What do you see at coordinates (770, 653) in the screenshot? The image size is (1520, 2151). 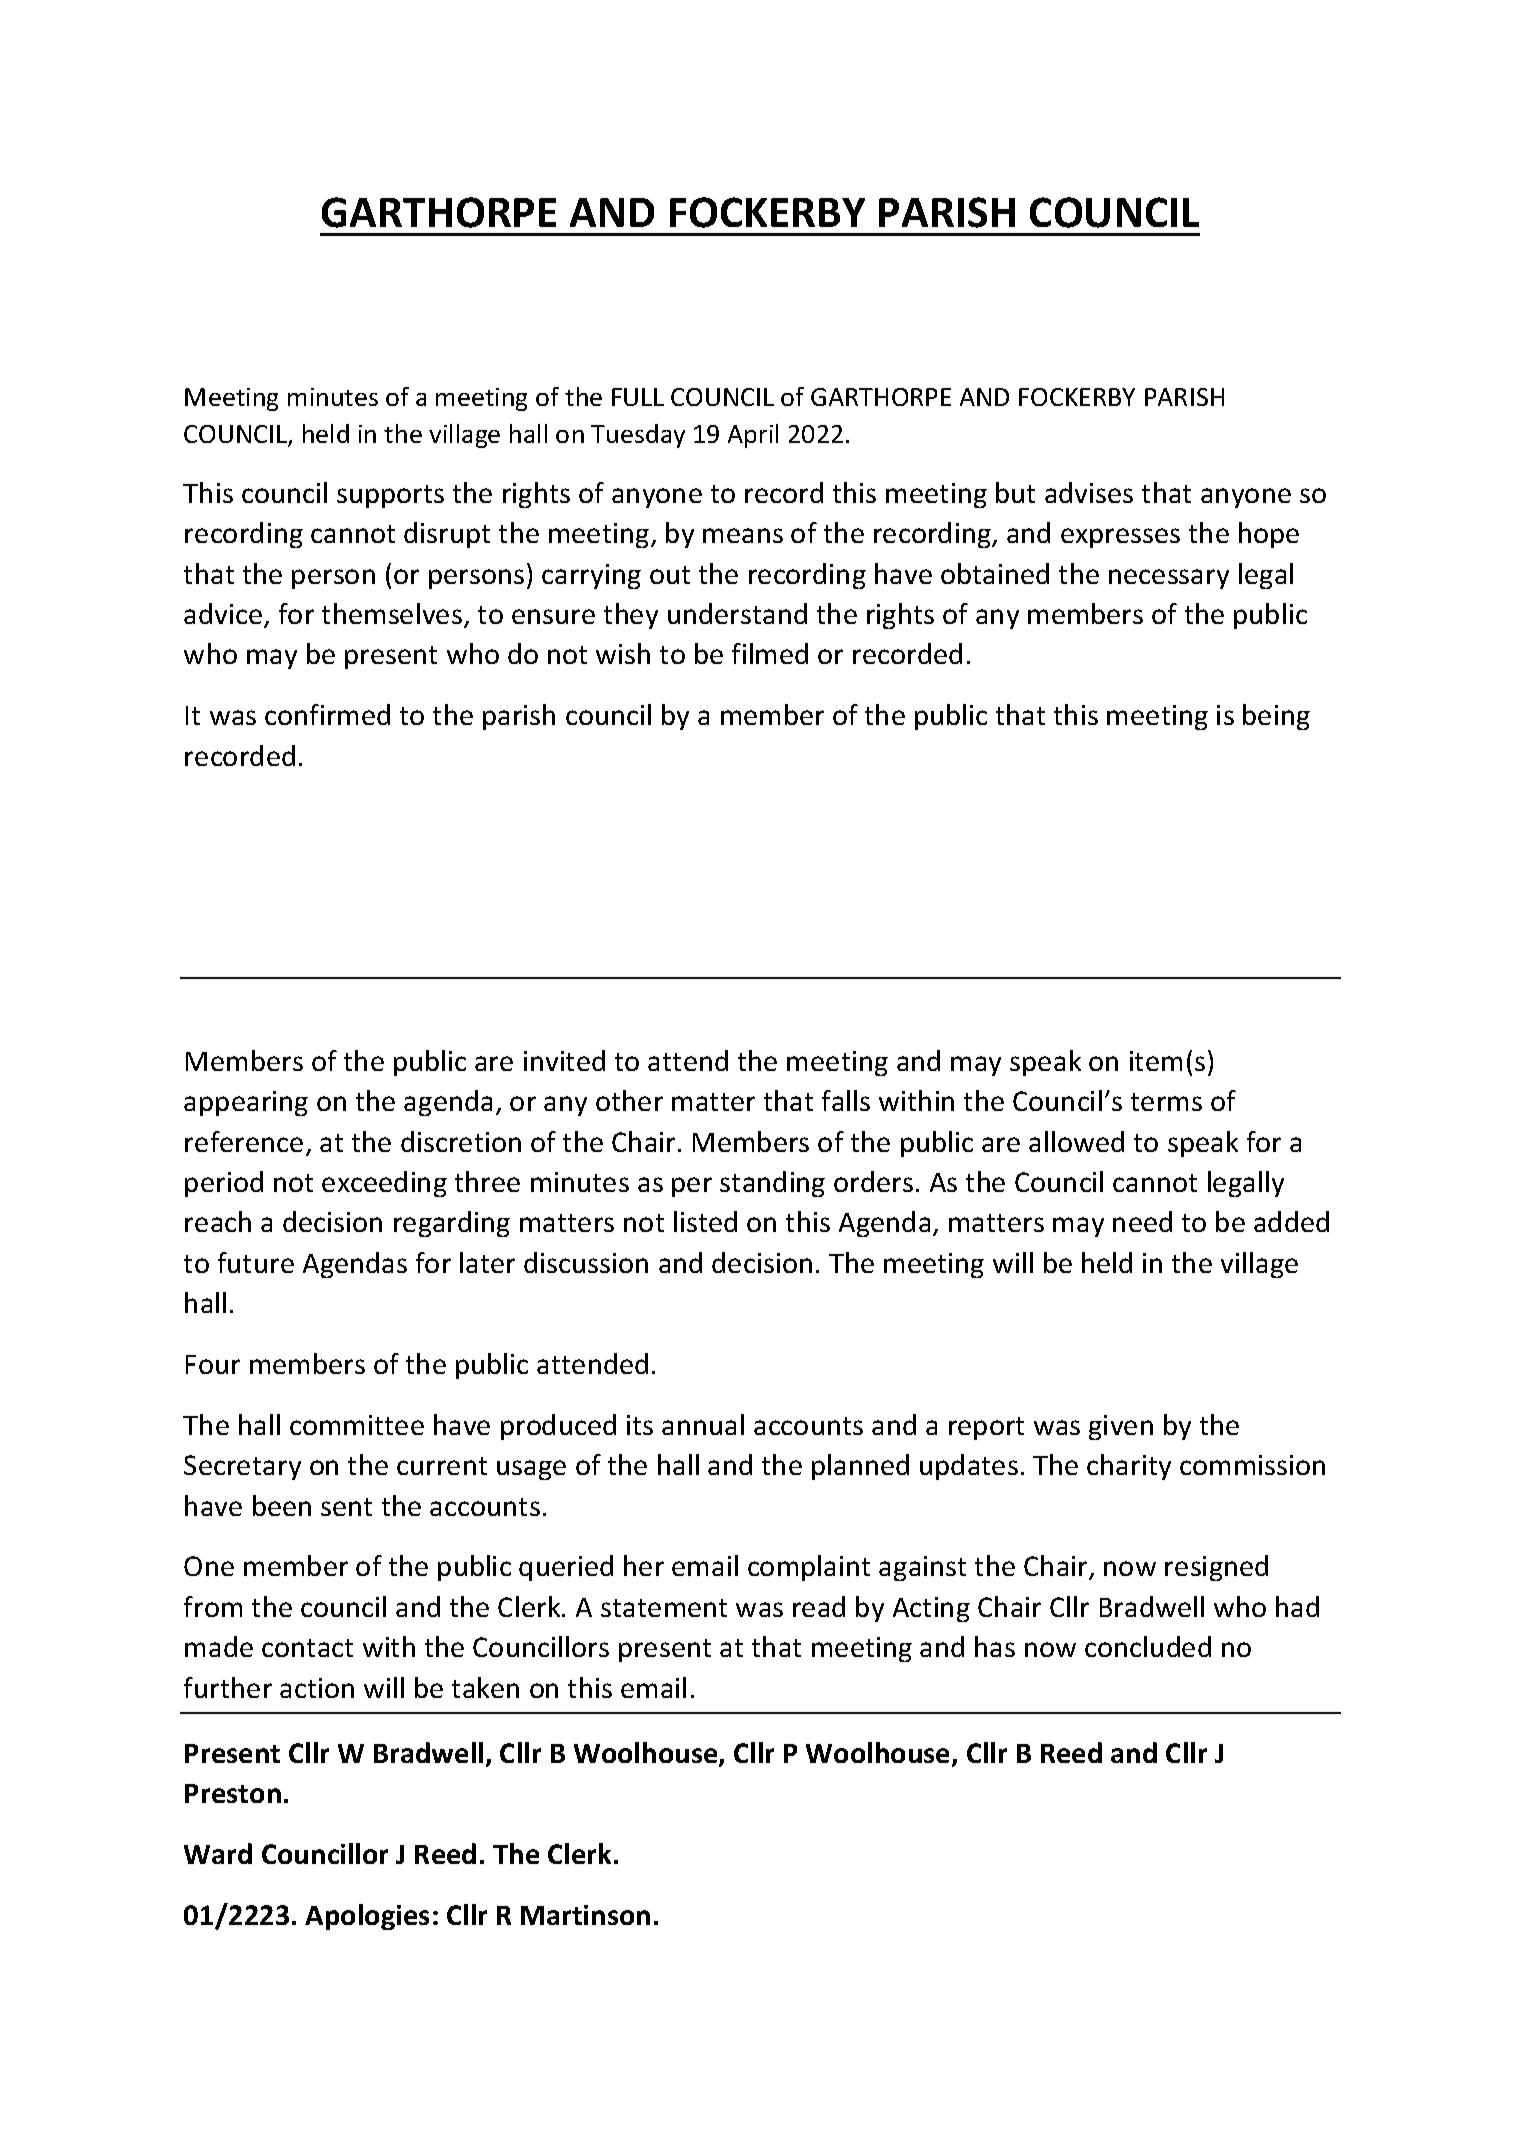 I see `filmed` at bounding box center [770, 653].
